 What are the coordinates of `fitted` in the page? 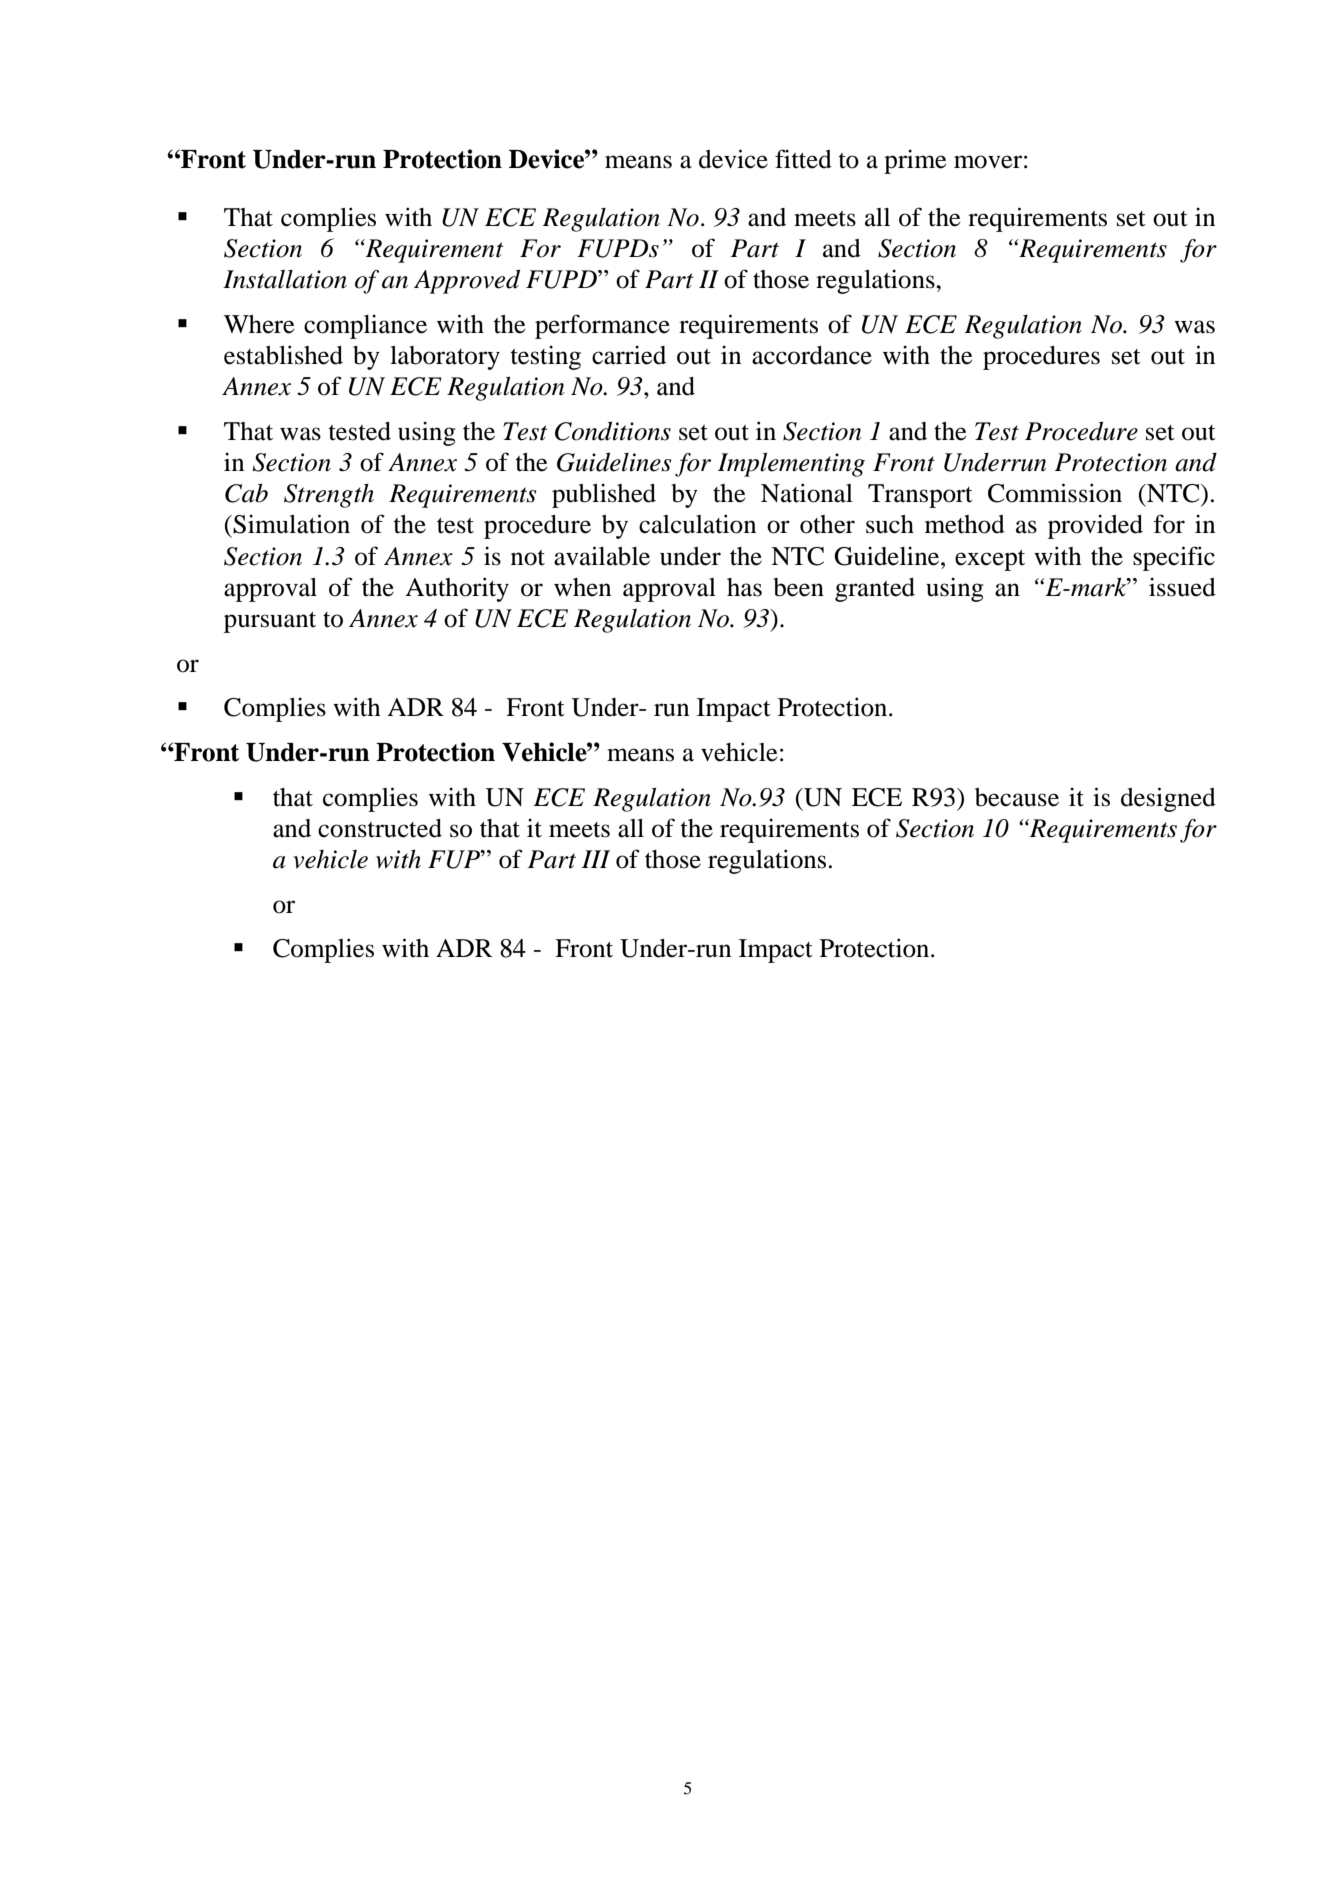 It's located at (803, 159).
